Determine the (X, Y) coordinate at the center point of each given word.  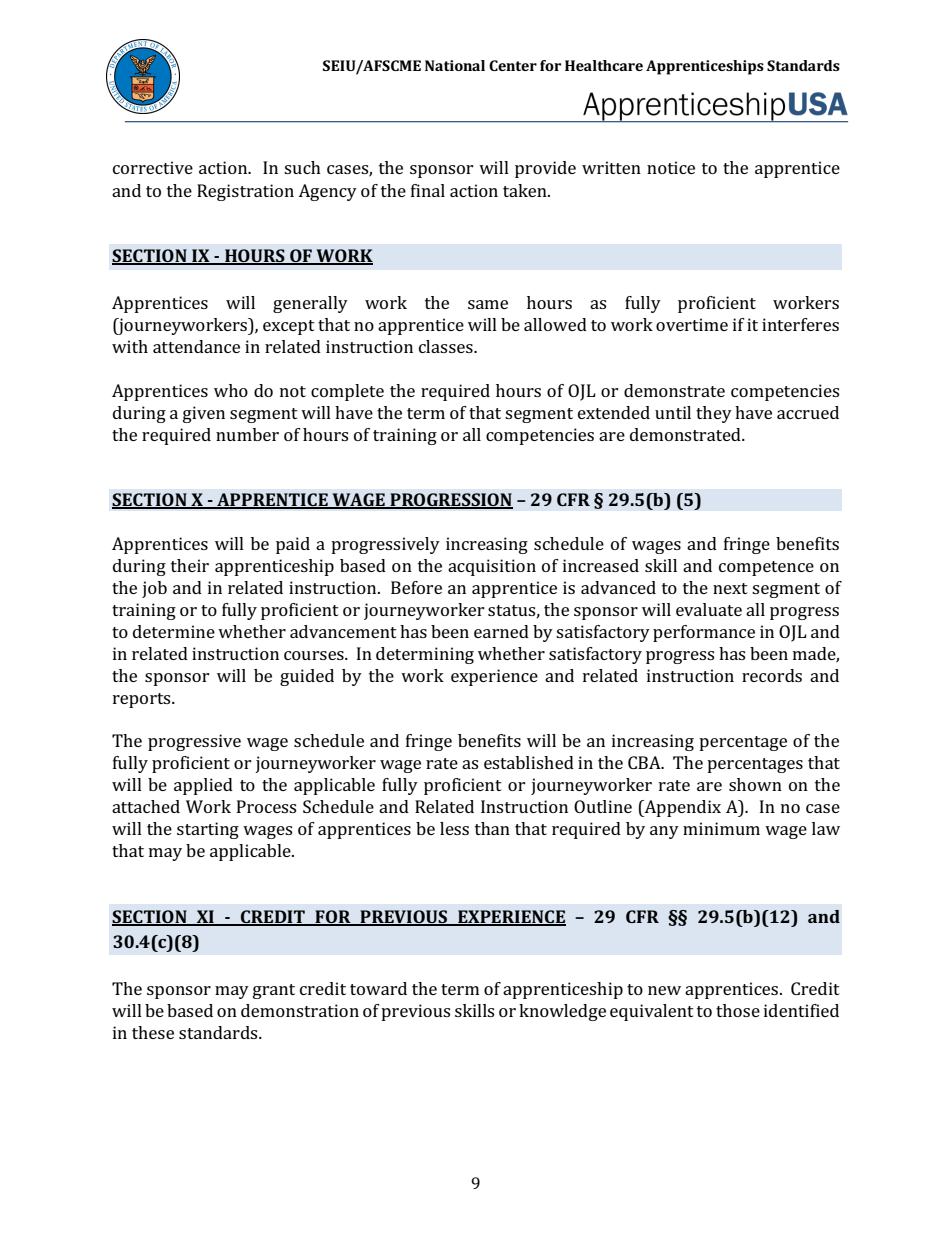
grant (274, 991)
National (455, 65)
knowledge (562, 1012)
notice (671, 167)
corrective (153, 167)
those (738, 1010)
